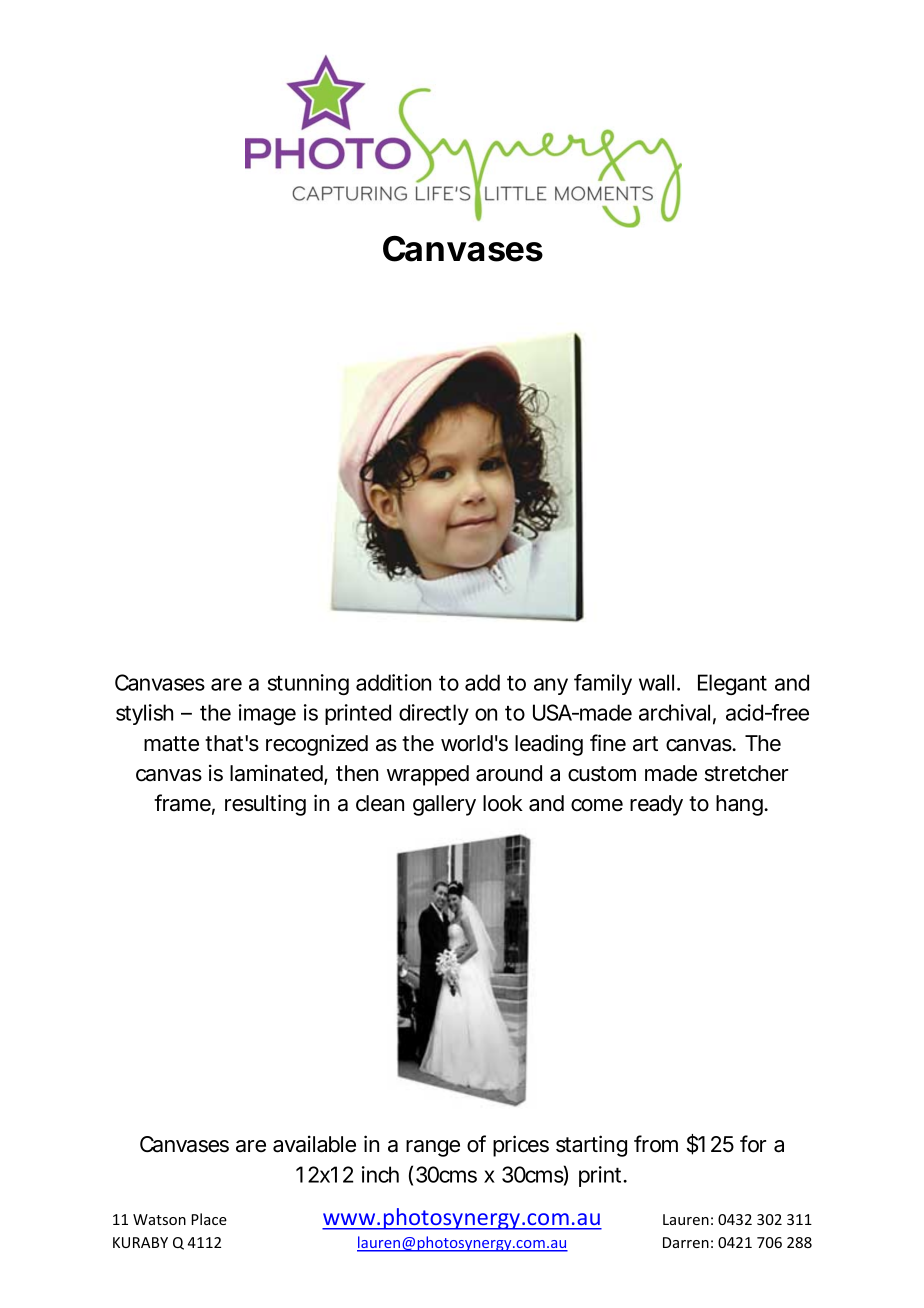  What do you see at coordinates (444, 805) in the page?
I see `gallery` at bounding box center [444, 805].
